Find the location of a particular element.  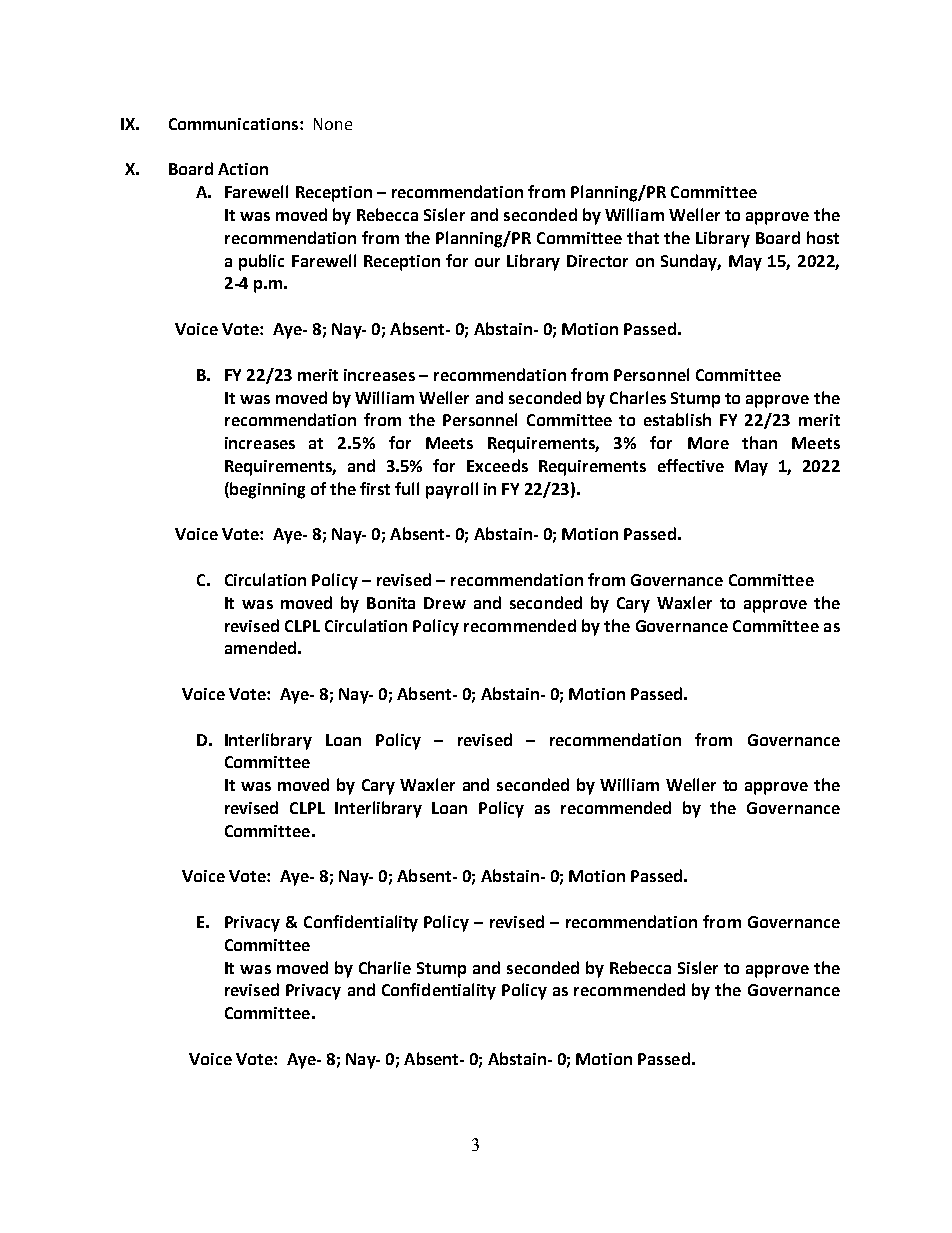

our is located at coordinates (487, 262).
